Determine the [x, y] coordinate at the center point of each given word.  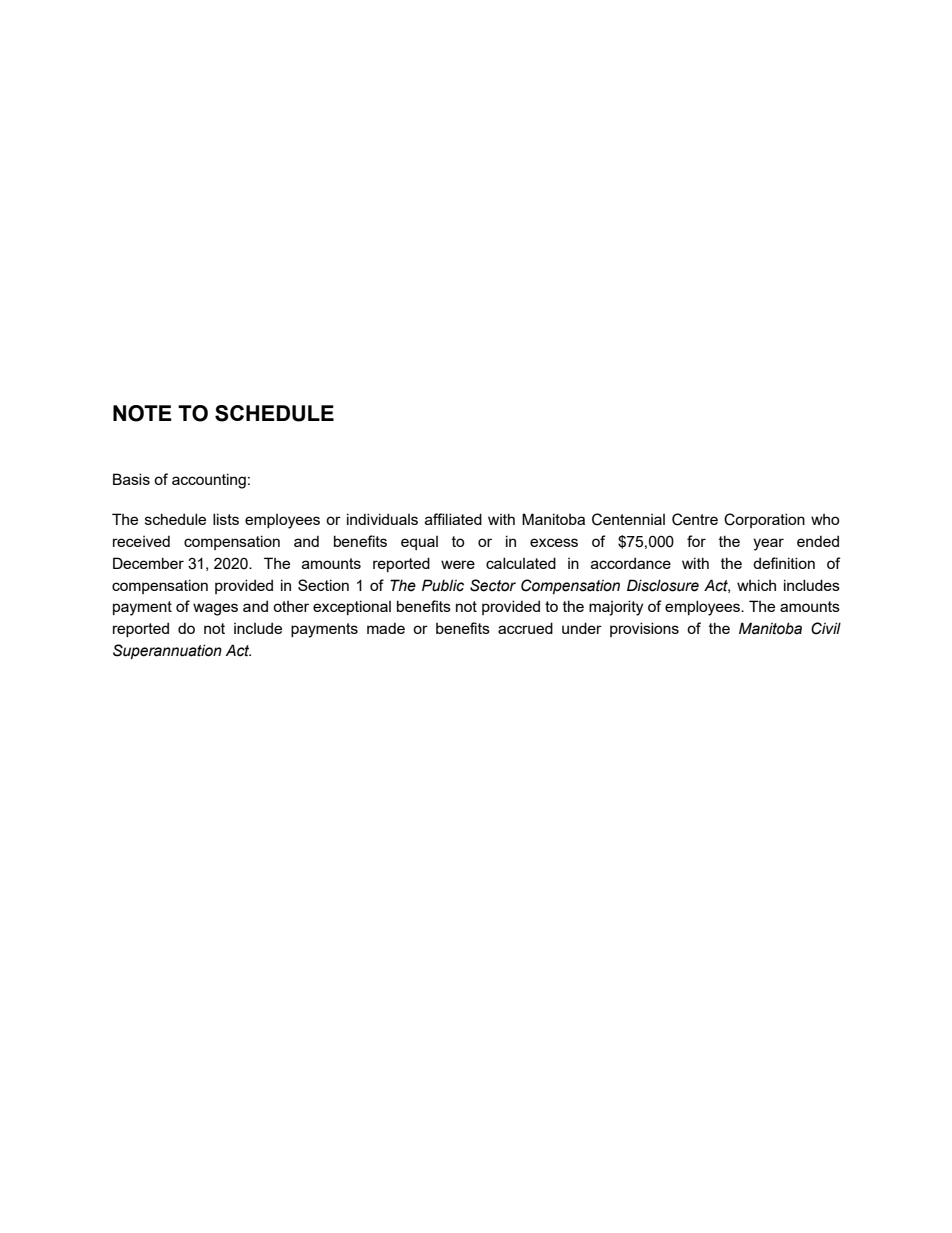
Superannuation [167, 651]
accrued [525, 628]
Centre [695, 519]
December [148, 563]
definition [784, 563]
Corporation [764, 520]
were [458, 564]
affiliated [453, 519]
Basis [131, 479]
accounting [209, 481]
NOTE [142, 413]
